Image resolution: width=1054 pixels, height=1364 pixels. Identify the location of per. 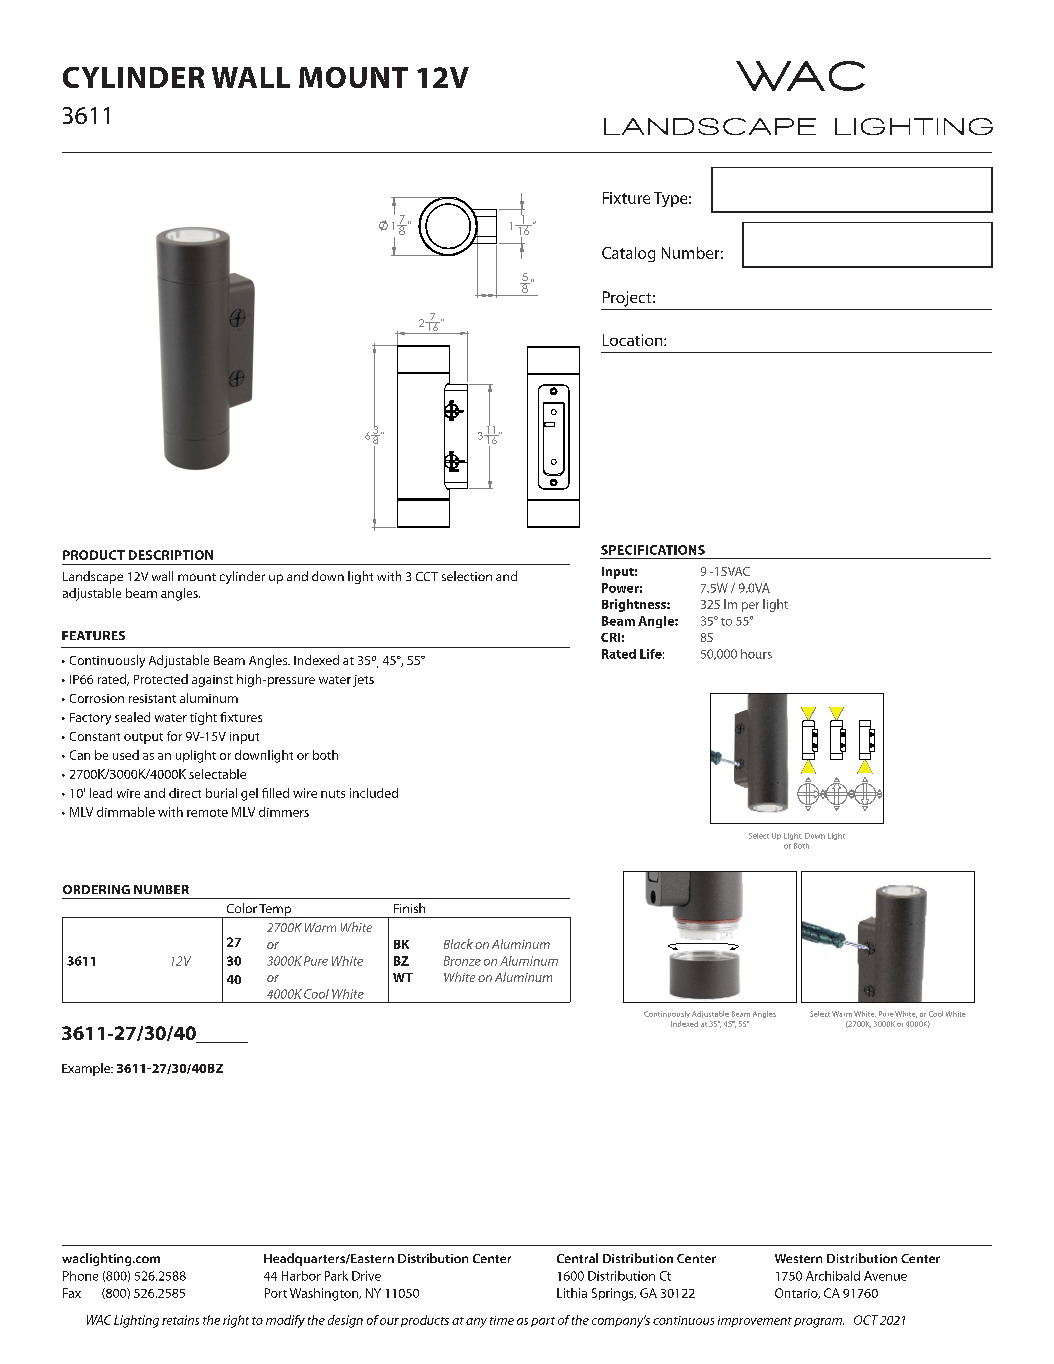
(750, 607).
